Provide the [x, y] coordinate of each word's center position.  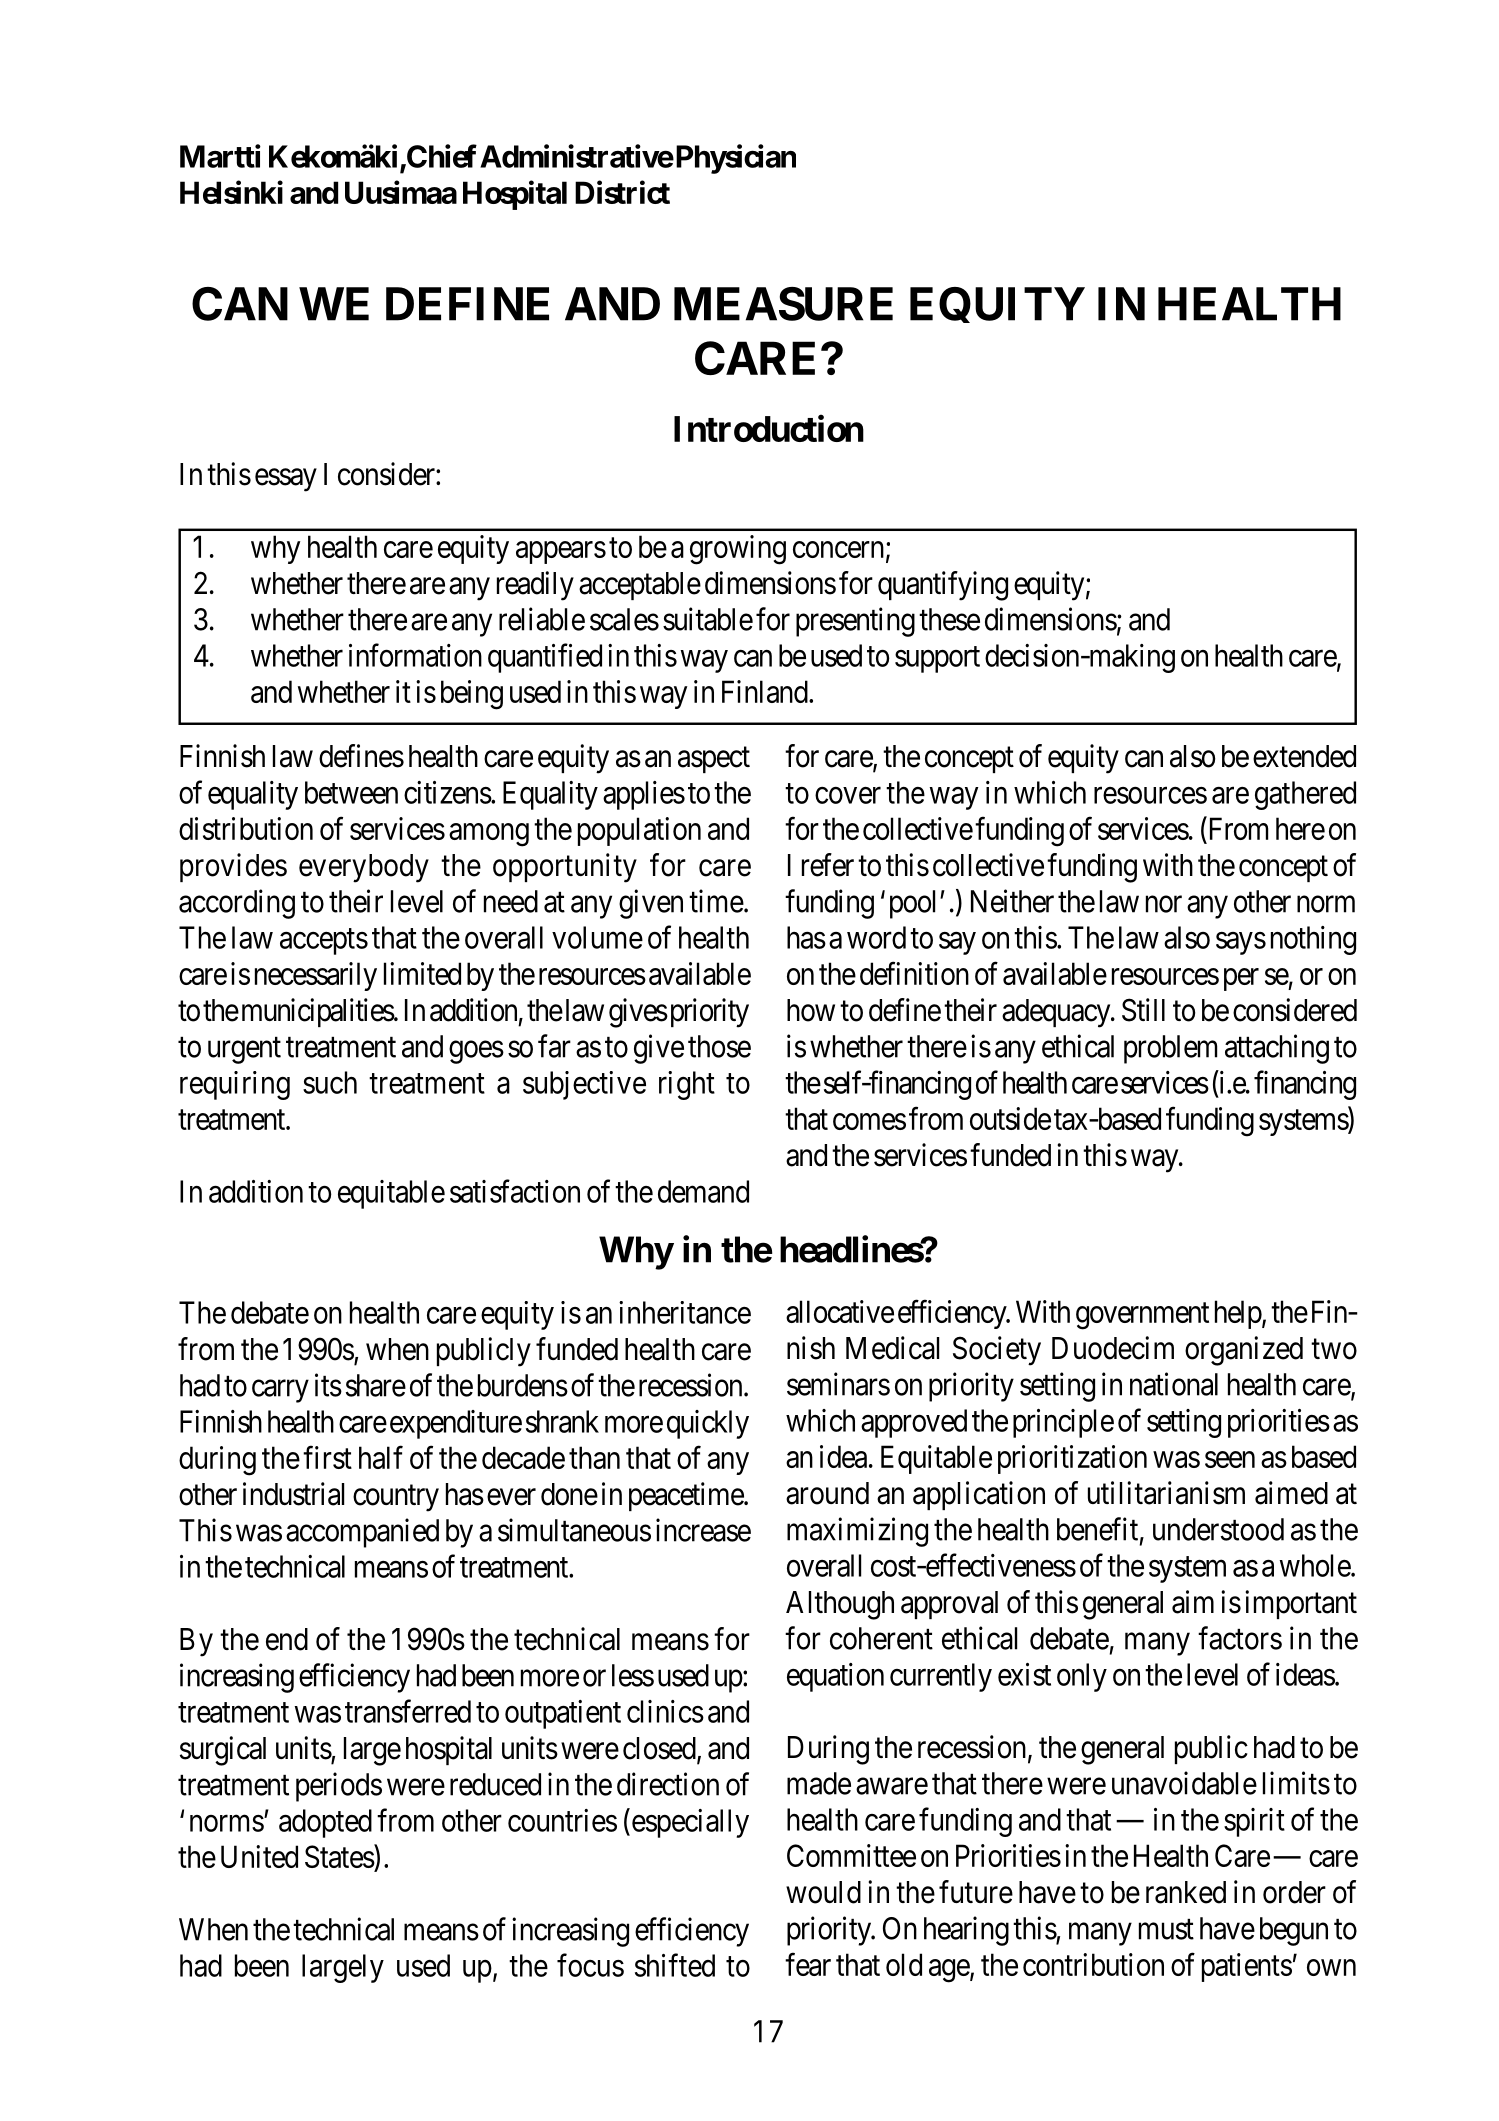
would [823, 1892]
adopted [325, 1823]
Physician [734, 159]
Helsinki [231, 192]
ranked [1186, 1892]
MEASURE [783, 304]
